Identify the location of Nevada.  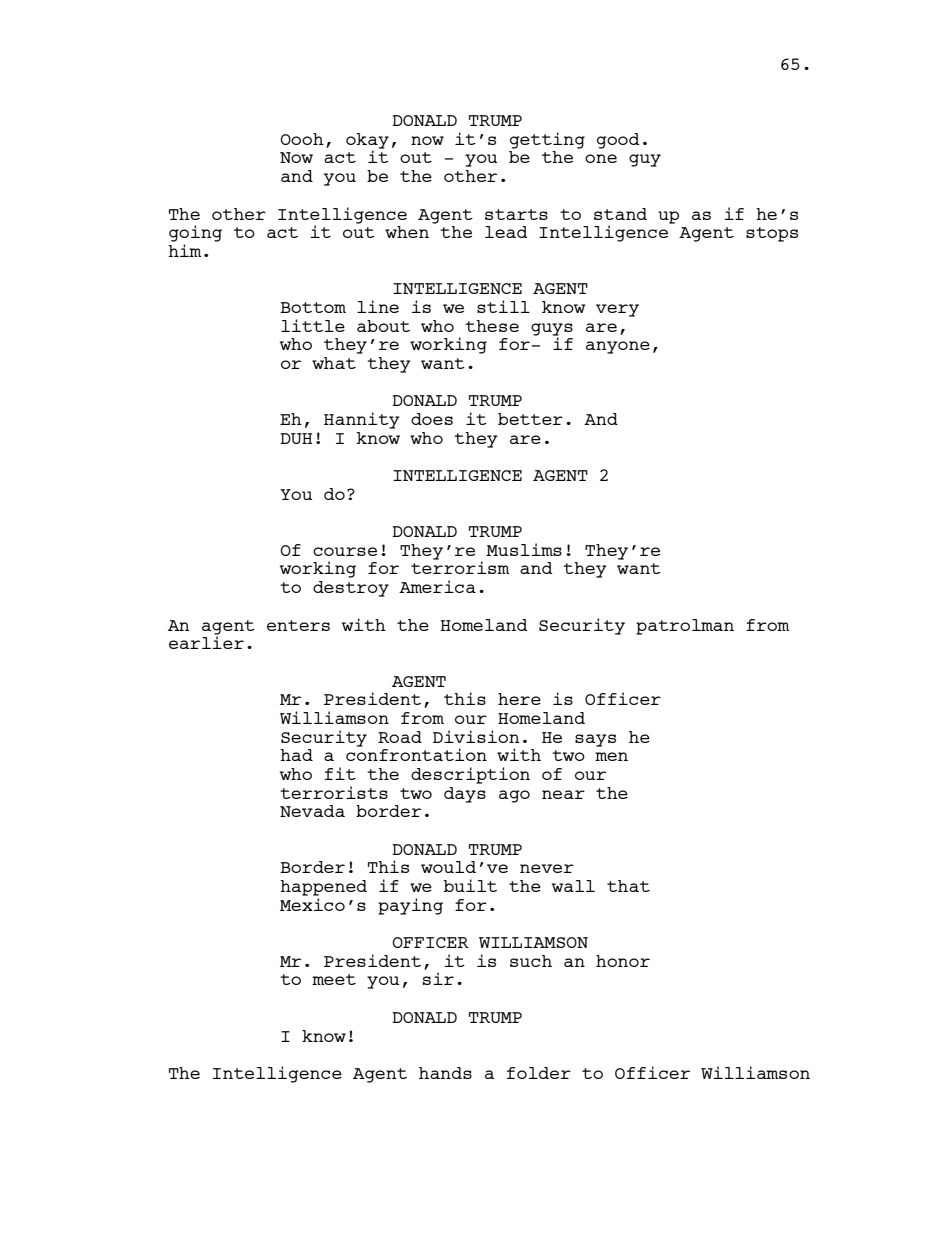
(312, 811).
